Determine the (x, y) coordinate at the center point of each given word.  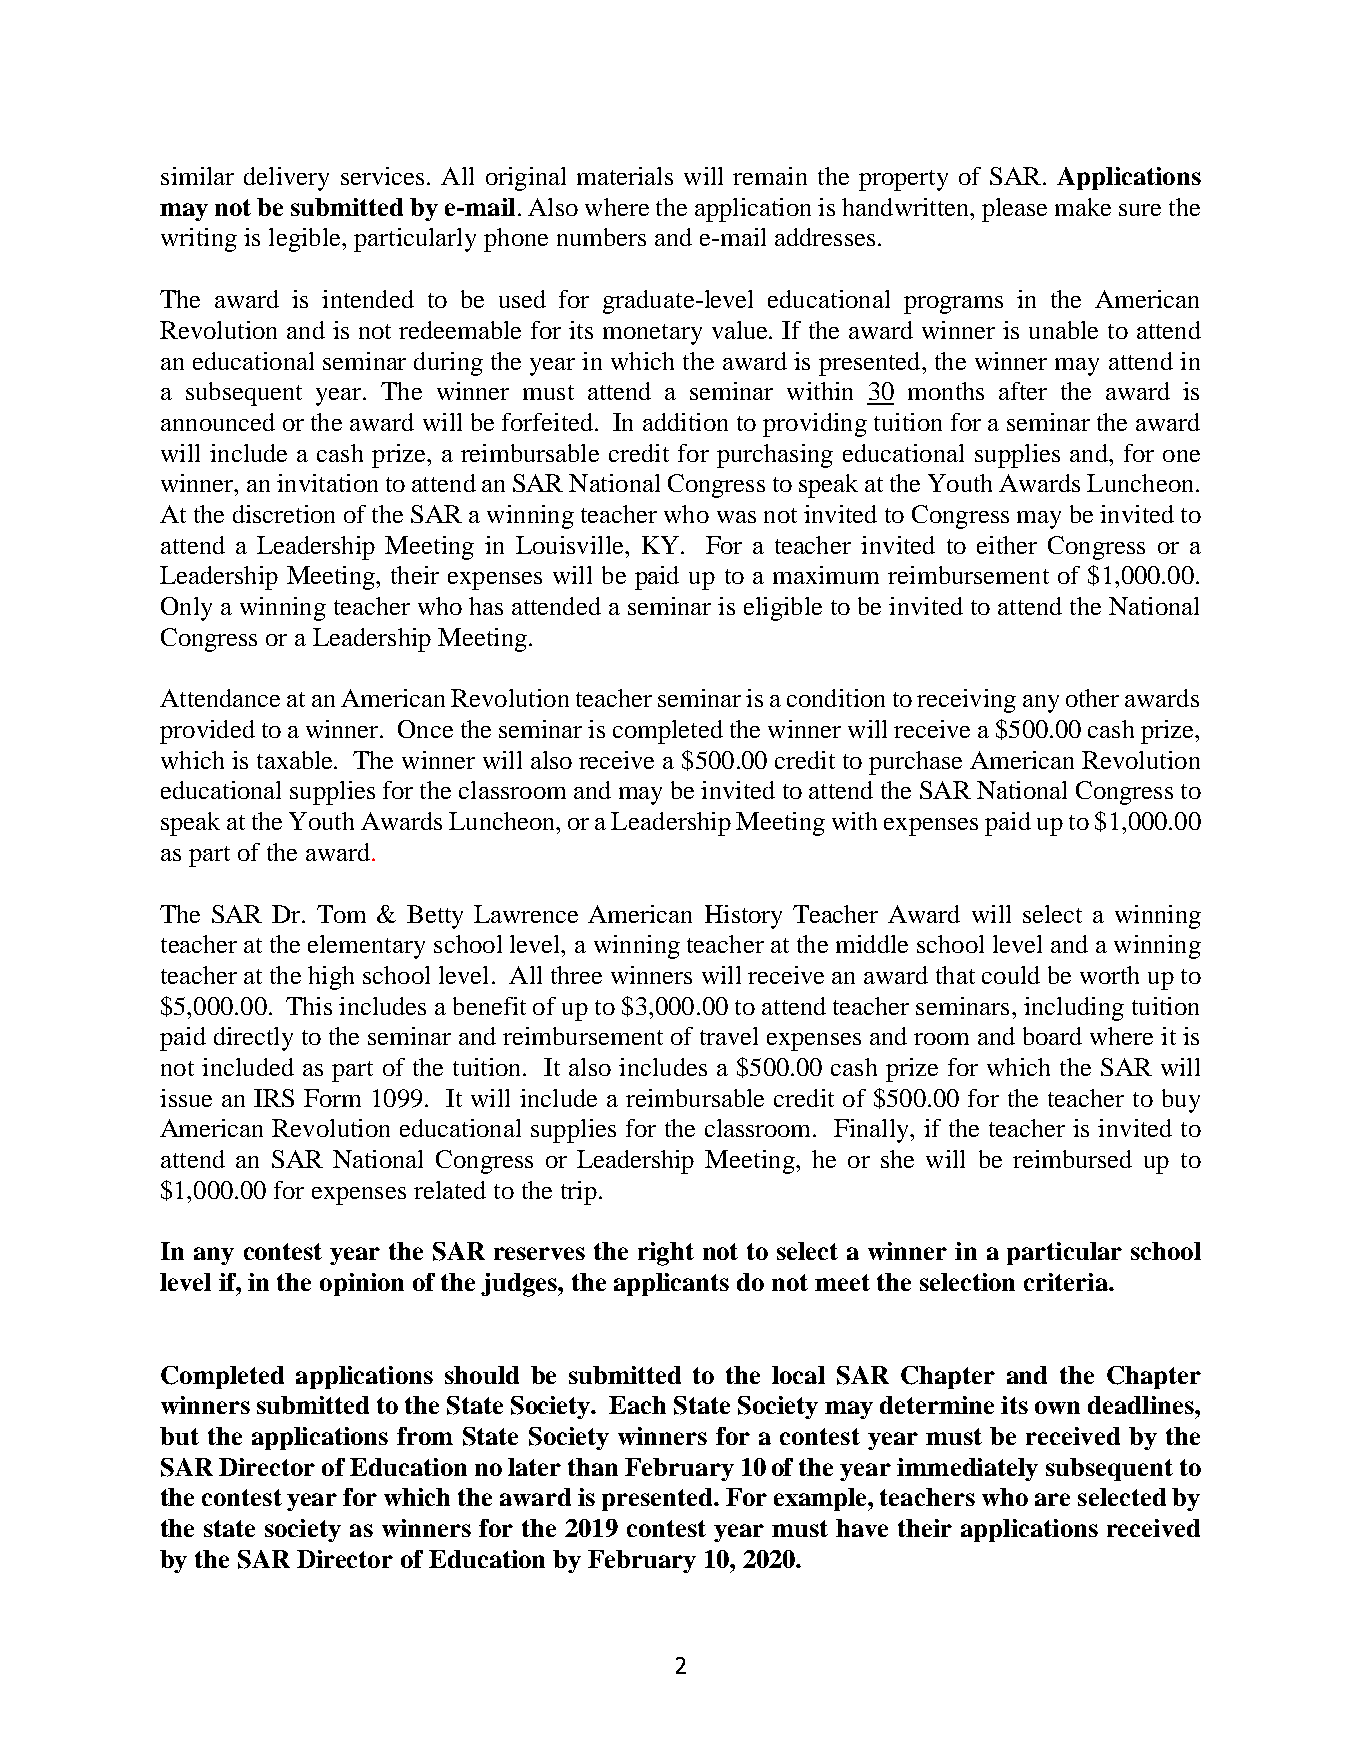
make (1083, 207)
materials (625, 176)
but (179, 1436)
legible (306, 240)
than (593, 1467)
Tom (341, 914)
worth (1109, 975)
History (743, 917)
